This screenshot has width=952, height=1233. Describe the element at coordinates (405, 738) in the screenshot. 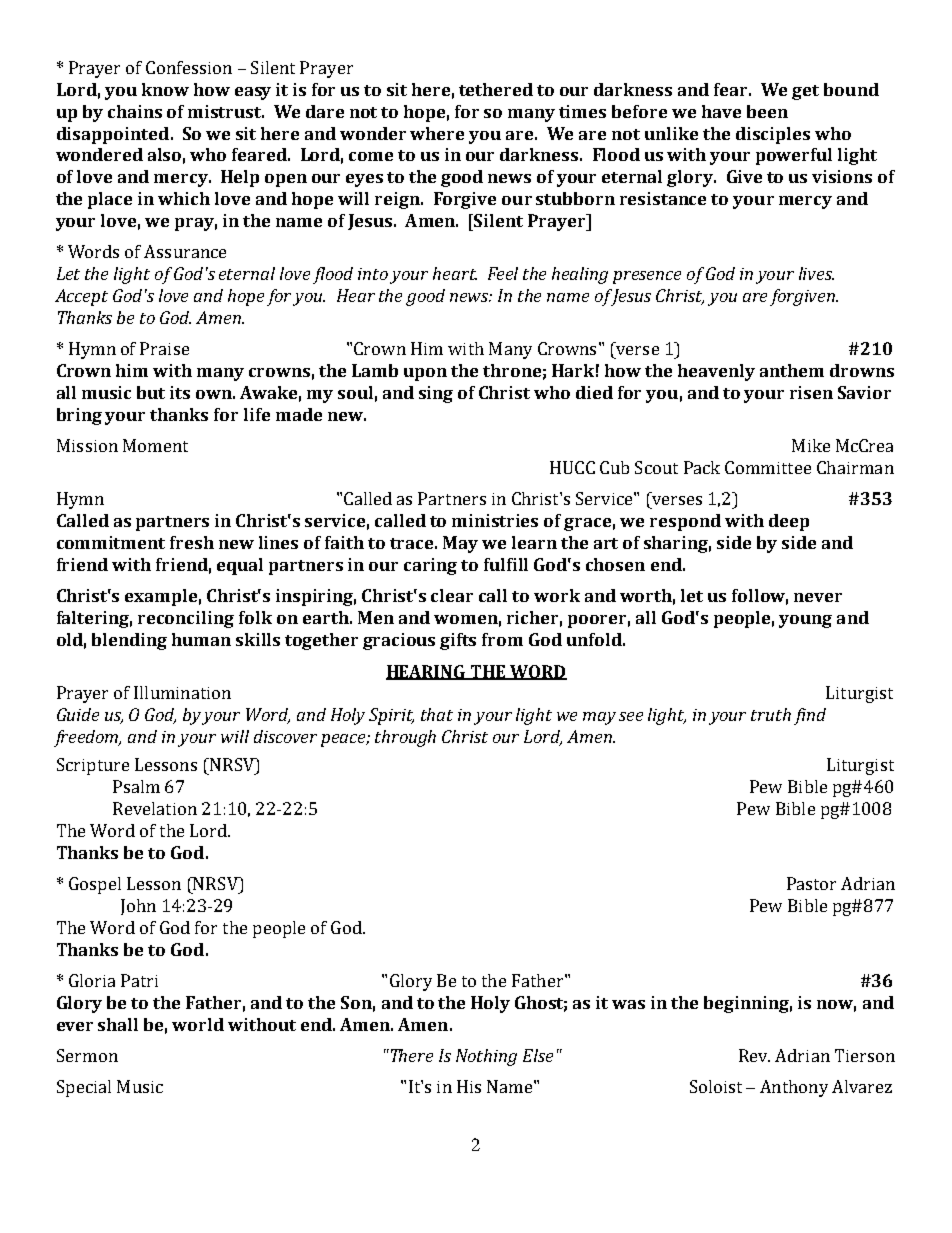

I see `through` at that location.
